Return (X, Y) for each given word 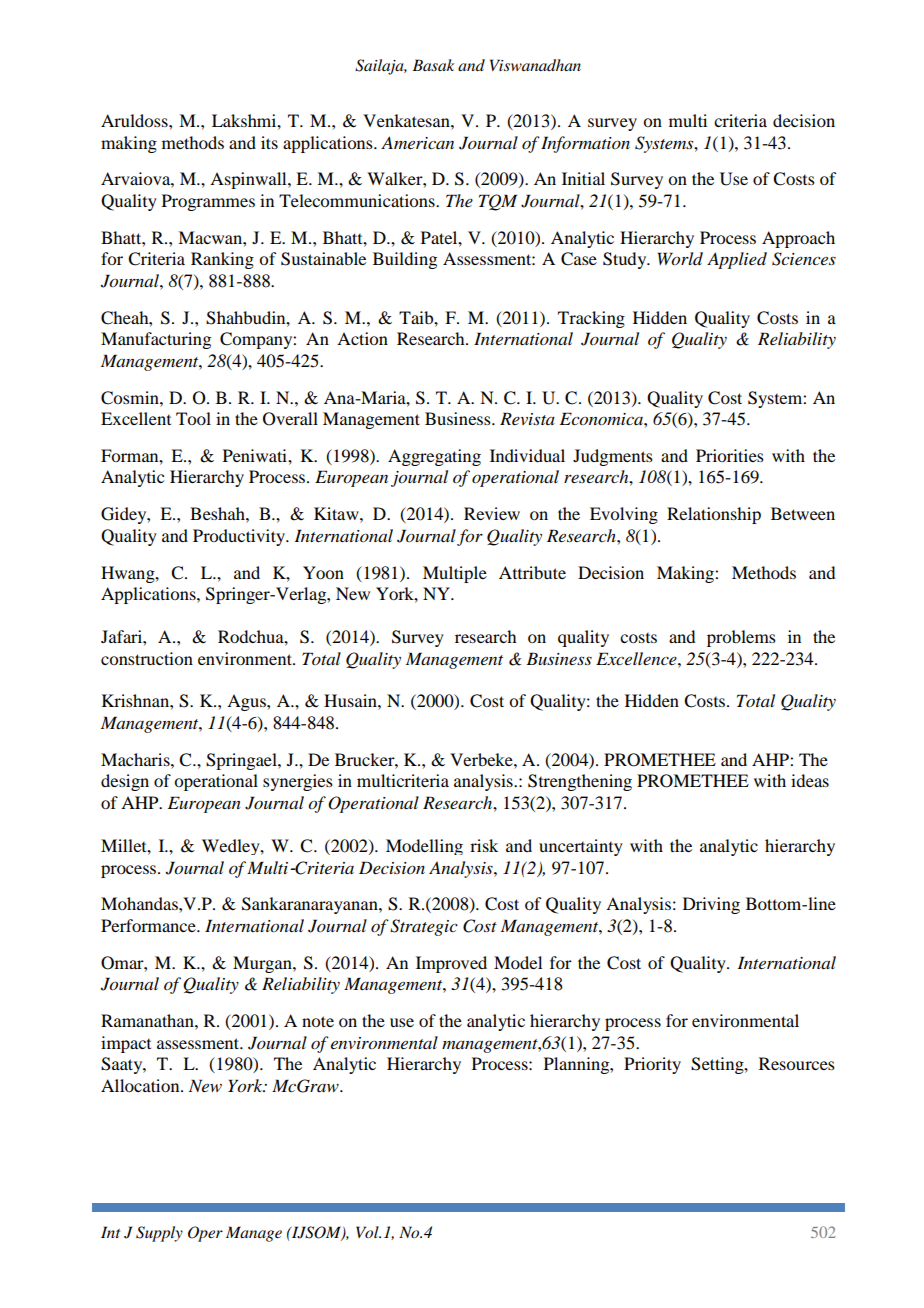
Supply (159, 1234)
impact (126, 1044)
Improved (451, 964)
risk (484, 845)
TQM (498, 202)
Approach (798, 239)
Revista (527, 418)
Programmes (208, 202)
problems (741, 638)
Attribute (532, 572)
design (125, 782)
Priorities (730, 455)
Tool (193, 418)
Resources (797, 1063)
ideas (810, 780)
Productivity (240, 537)
